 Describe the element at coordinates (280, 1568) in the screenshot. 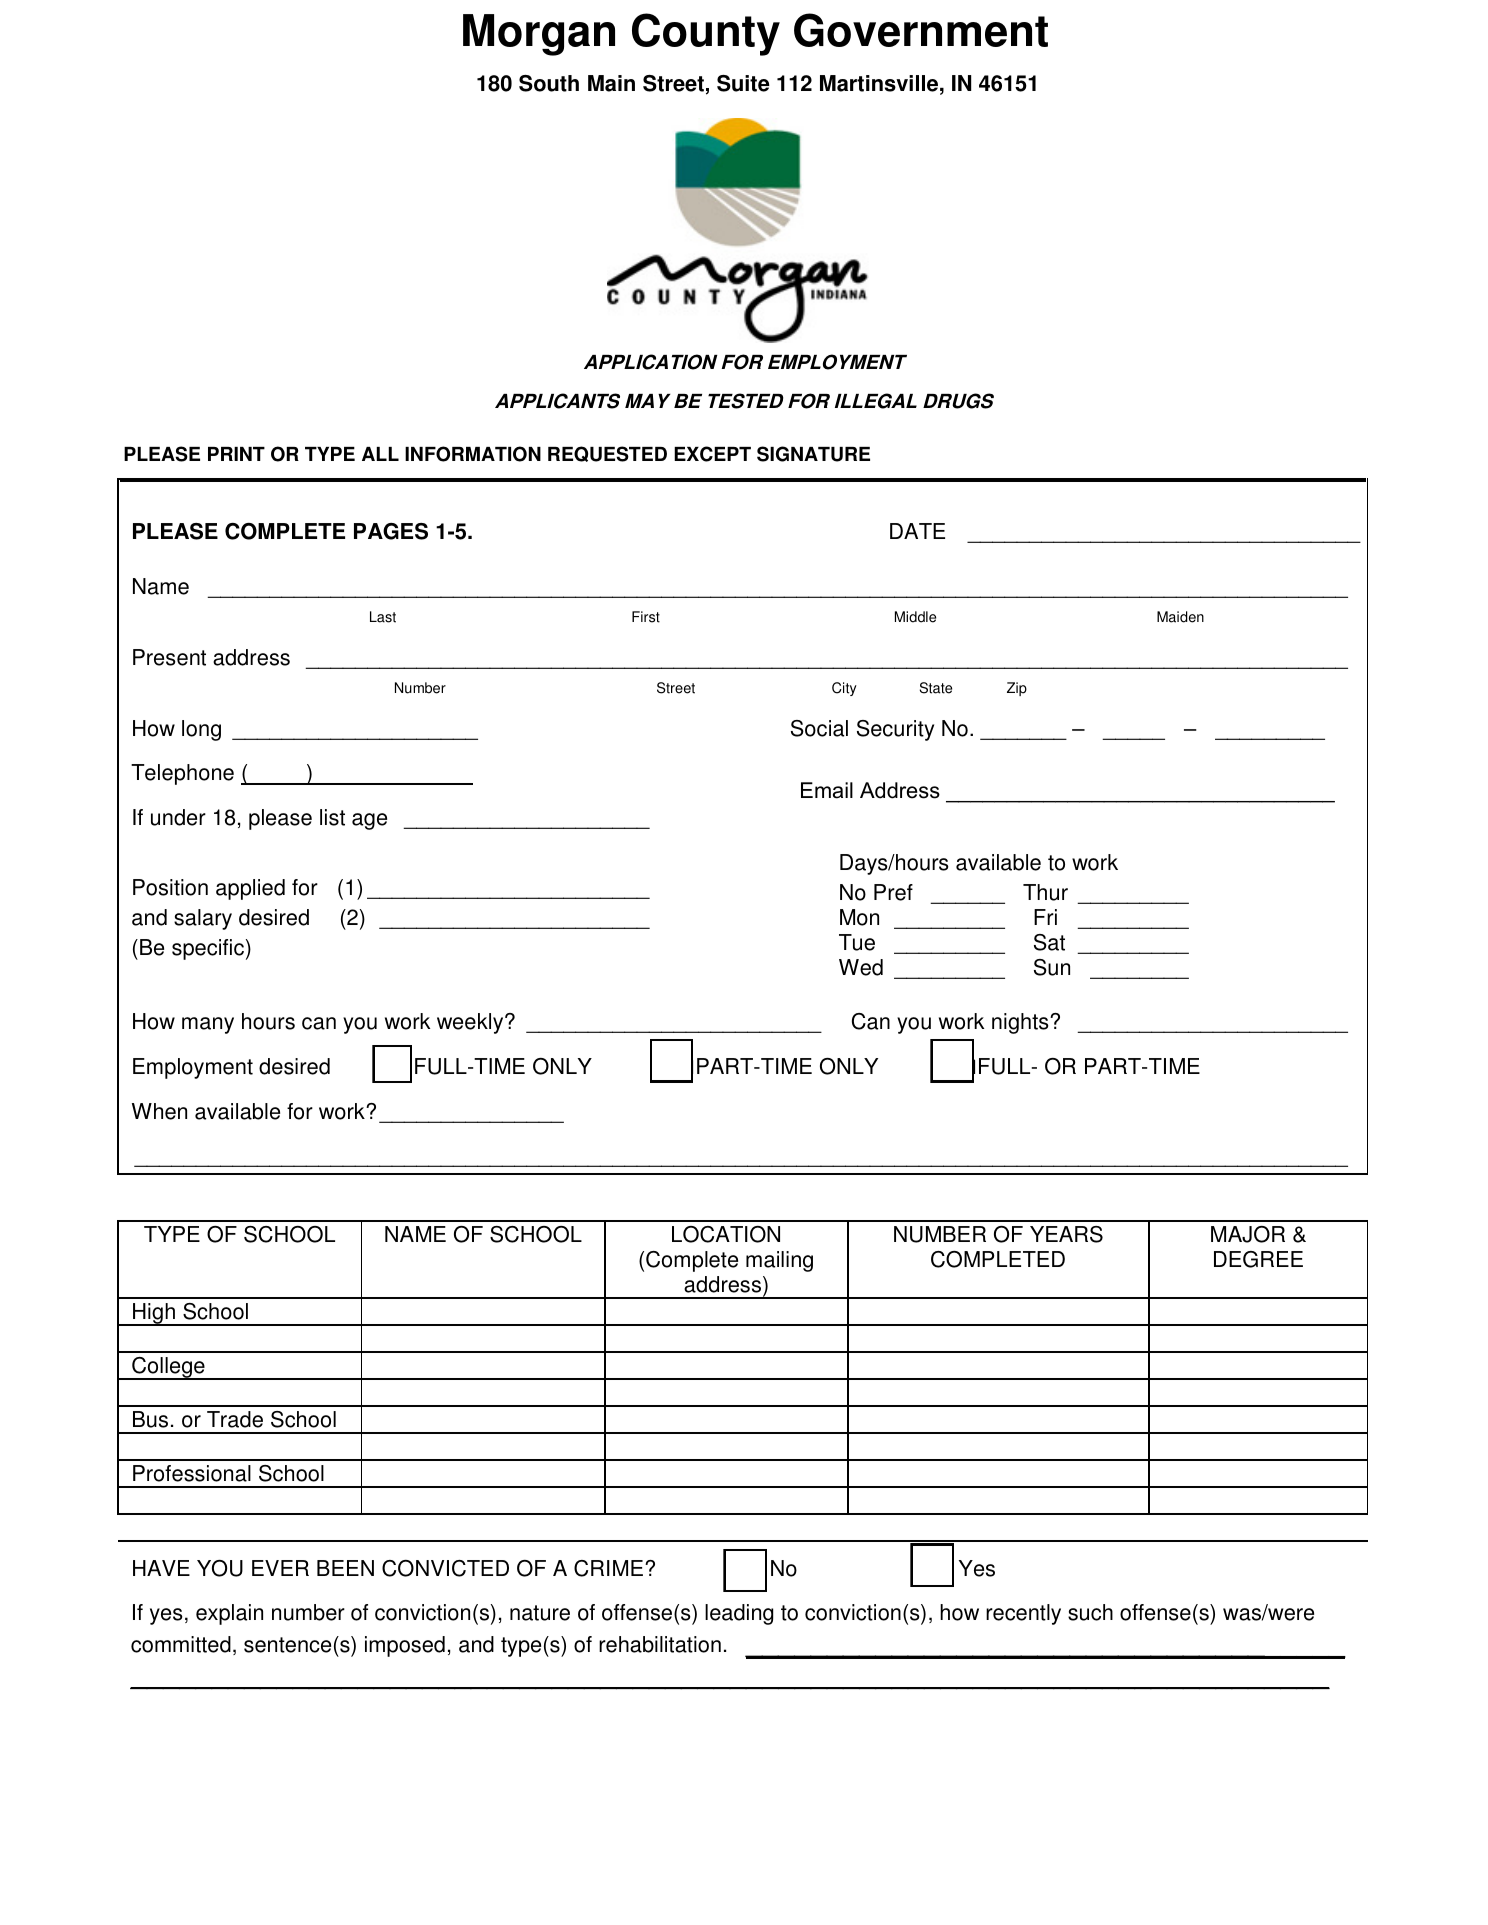

I see `EVER` at that location.
